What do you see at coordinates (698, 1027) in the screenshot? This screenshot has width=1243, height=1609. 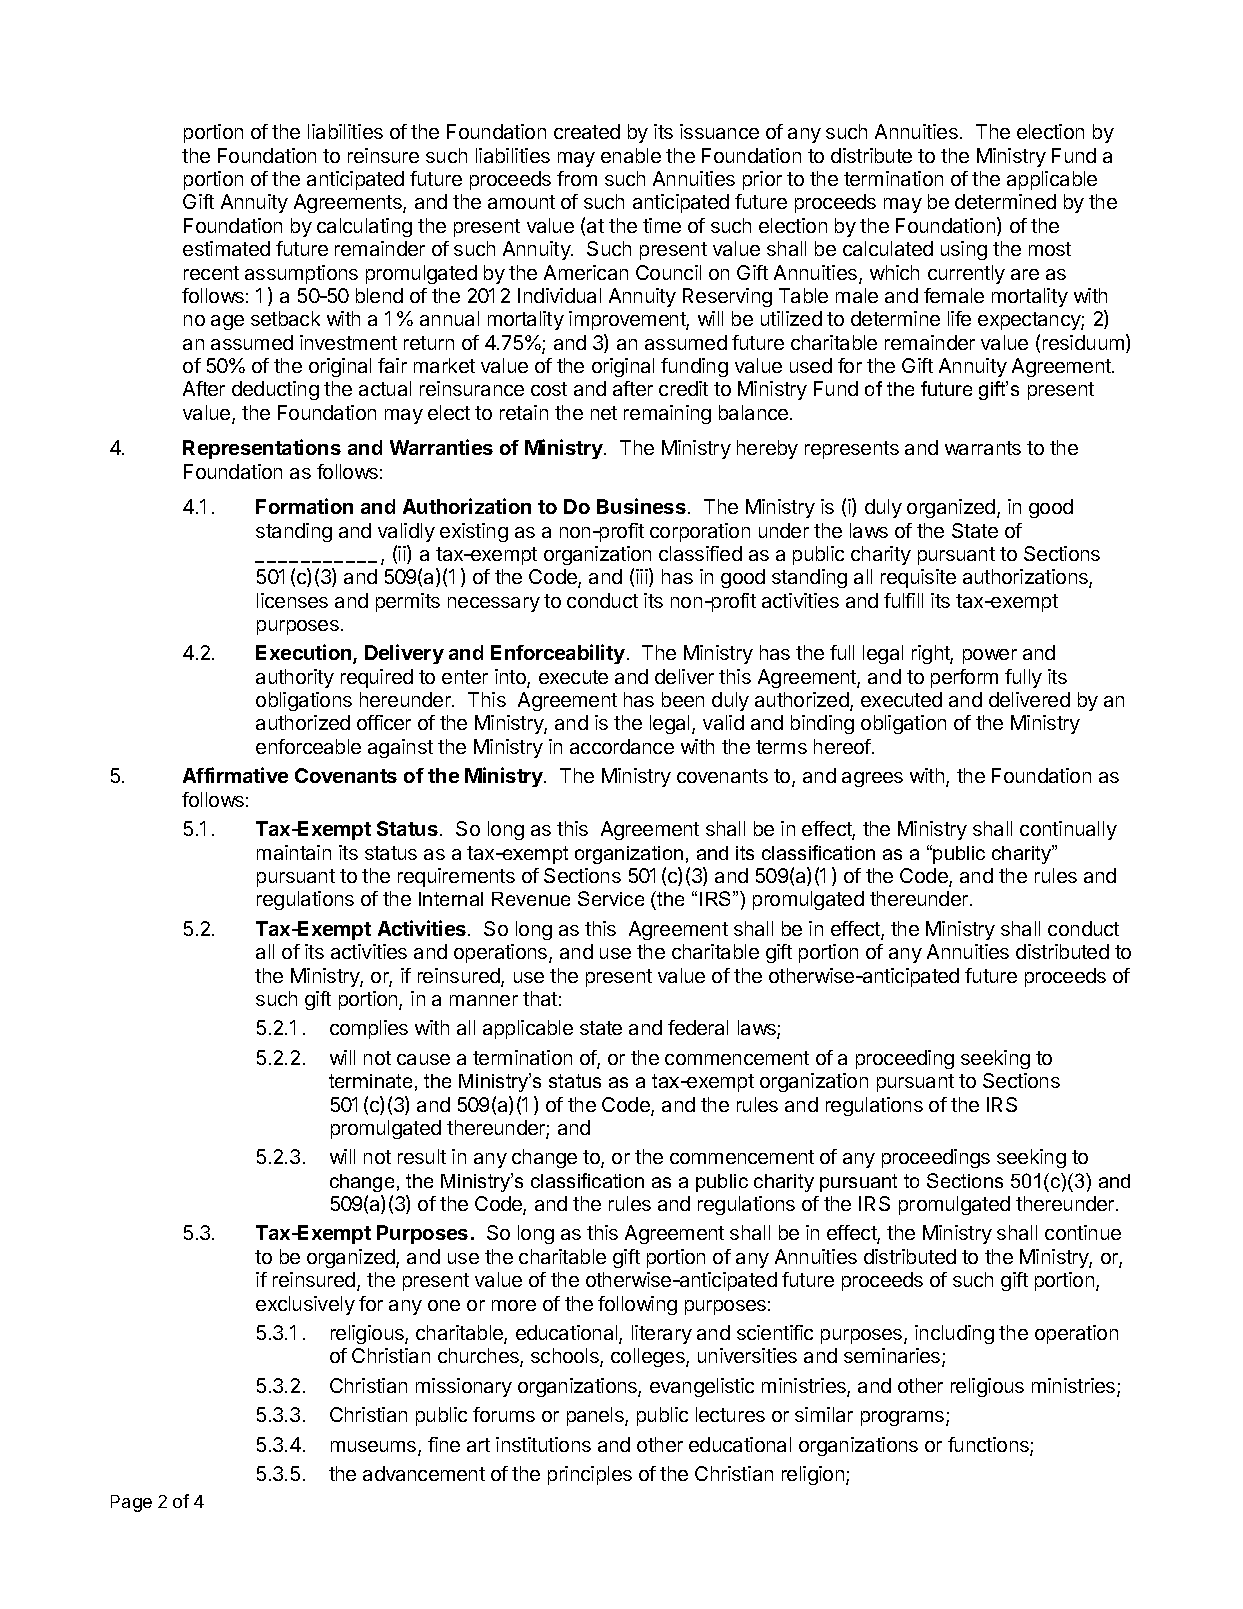 I see `federal` at bounding box center [698, 1027].
